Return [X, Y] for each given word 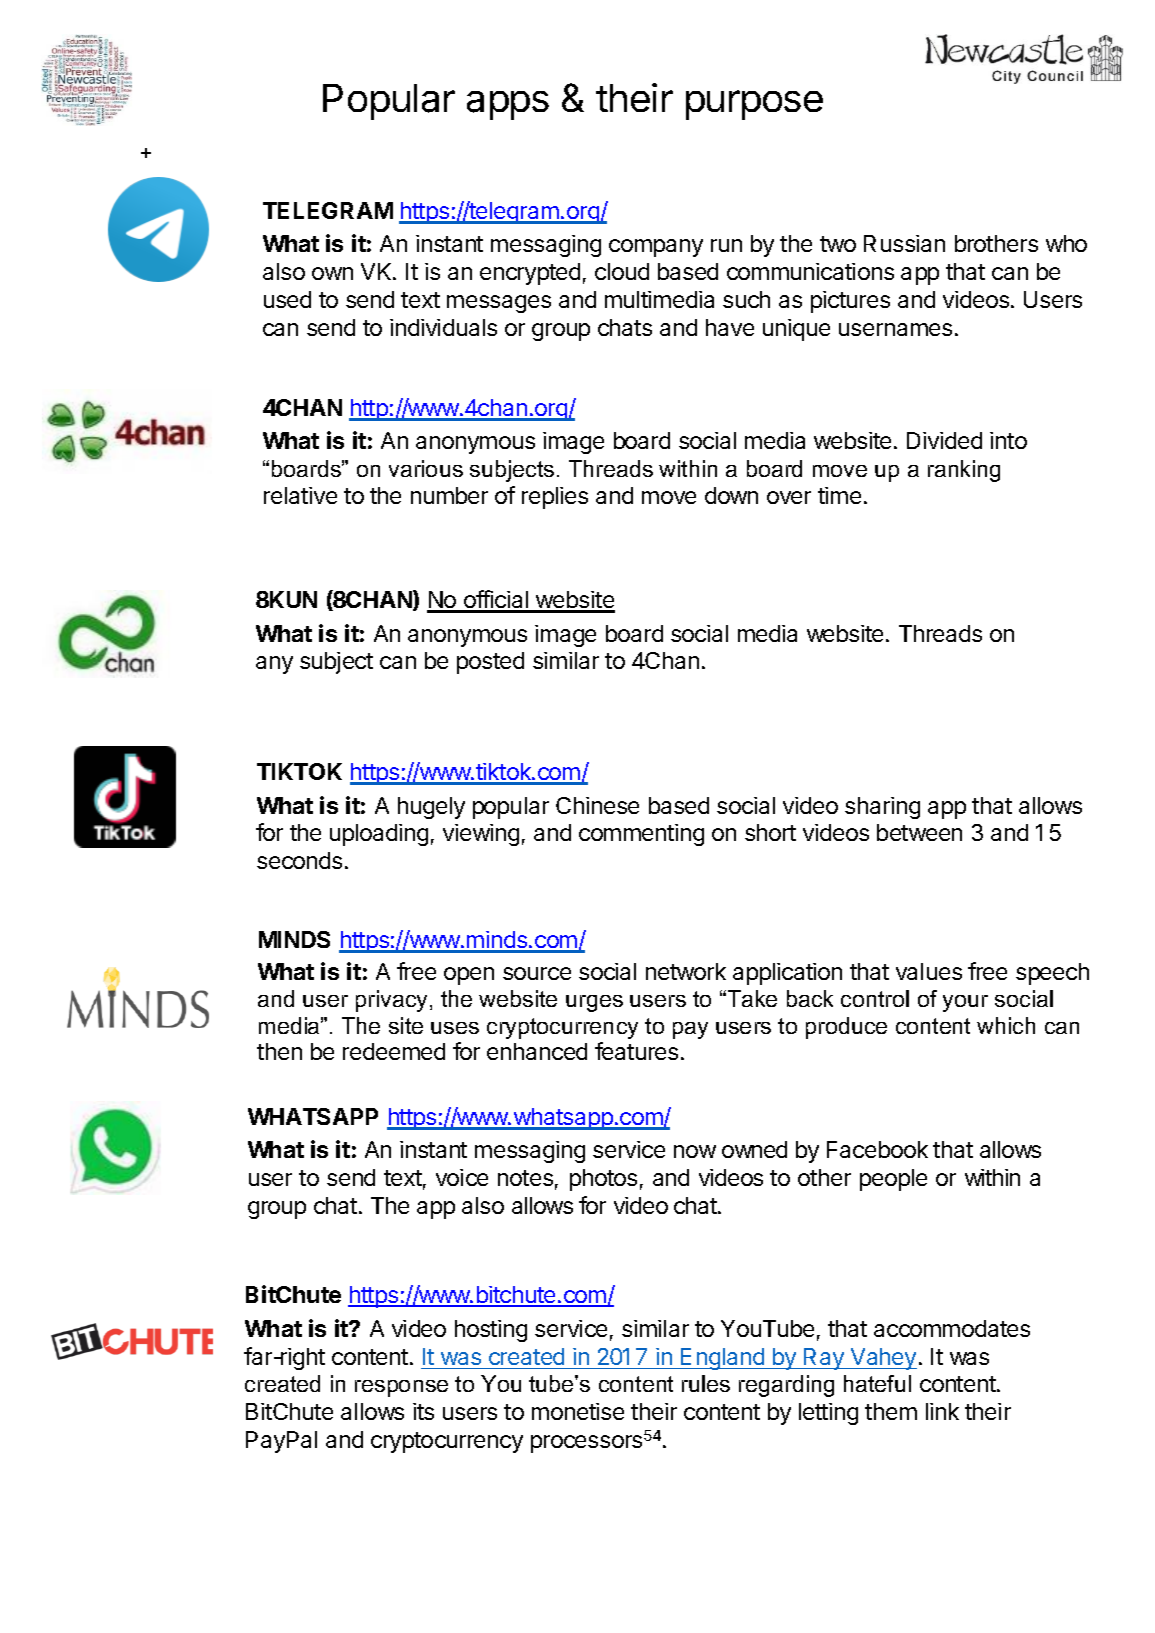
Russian [904, 243]
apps [508, 105]
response [401, 1388]
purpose [754, 105]
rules [706, 1383]
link [942, 1411]
